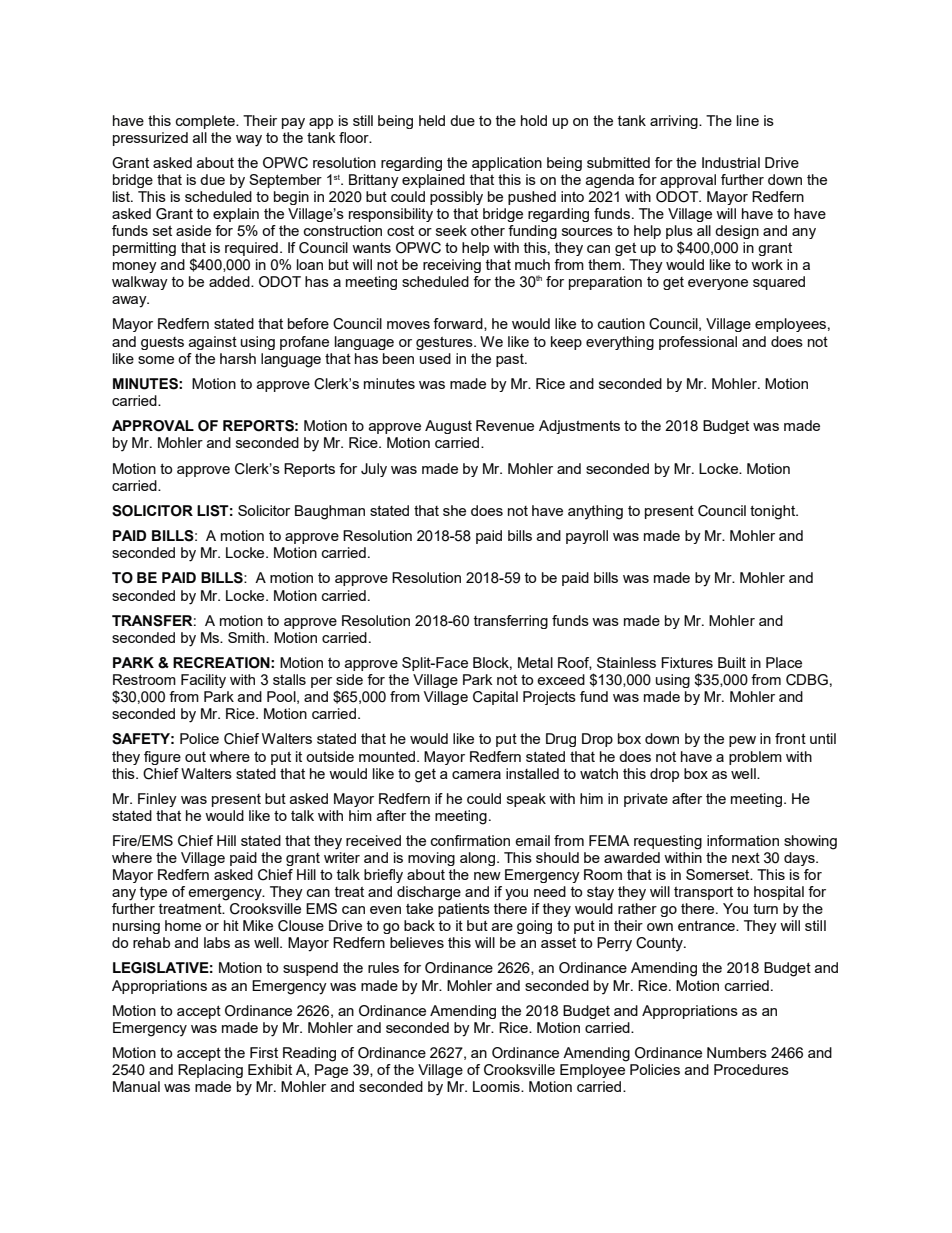 Image resolution: width=952 pixels, height=1233 pixels. I want to click on Finley, so click(157, 800).
